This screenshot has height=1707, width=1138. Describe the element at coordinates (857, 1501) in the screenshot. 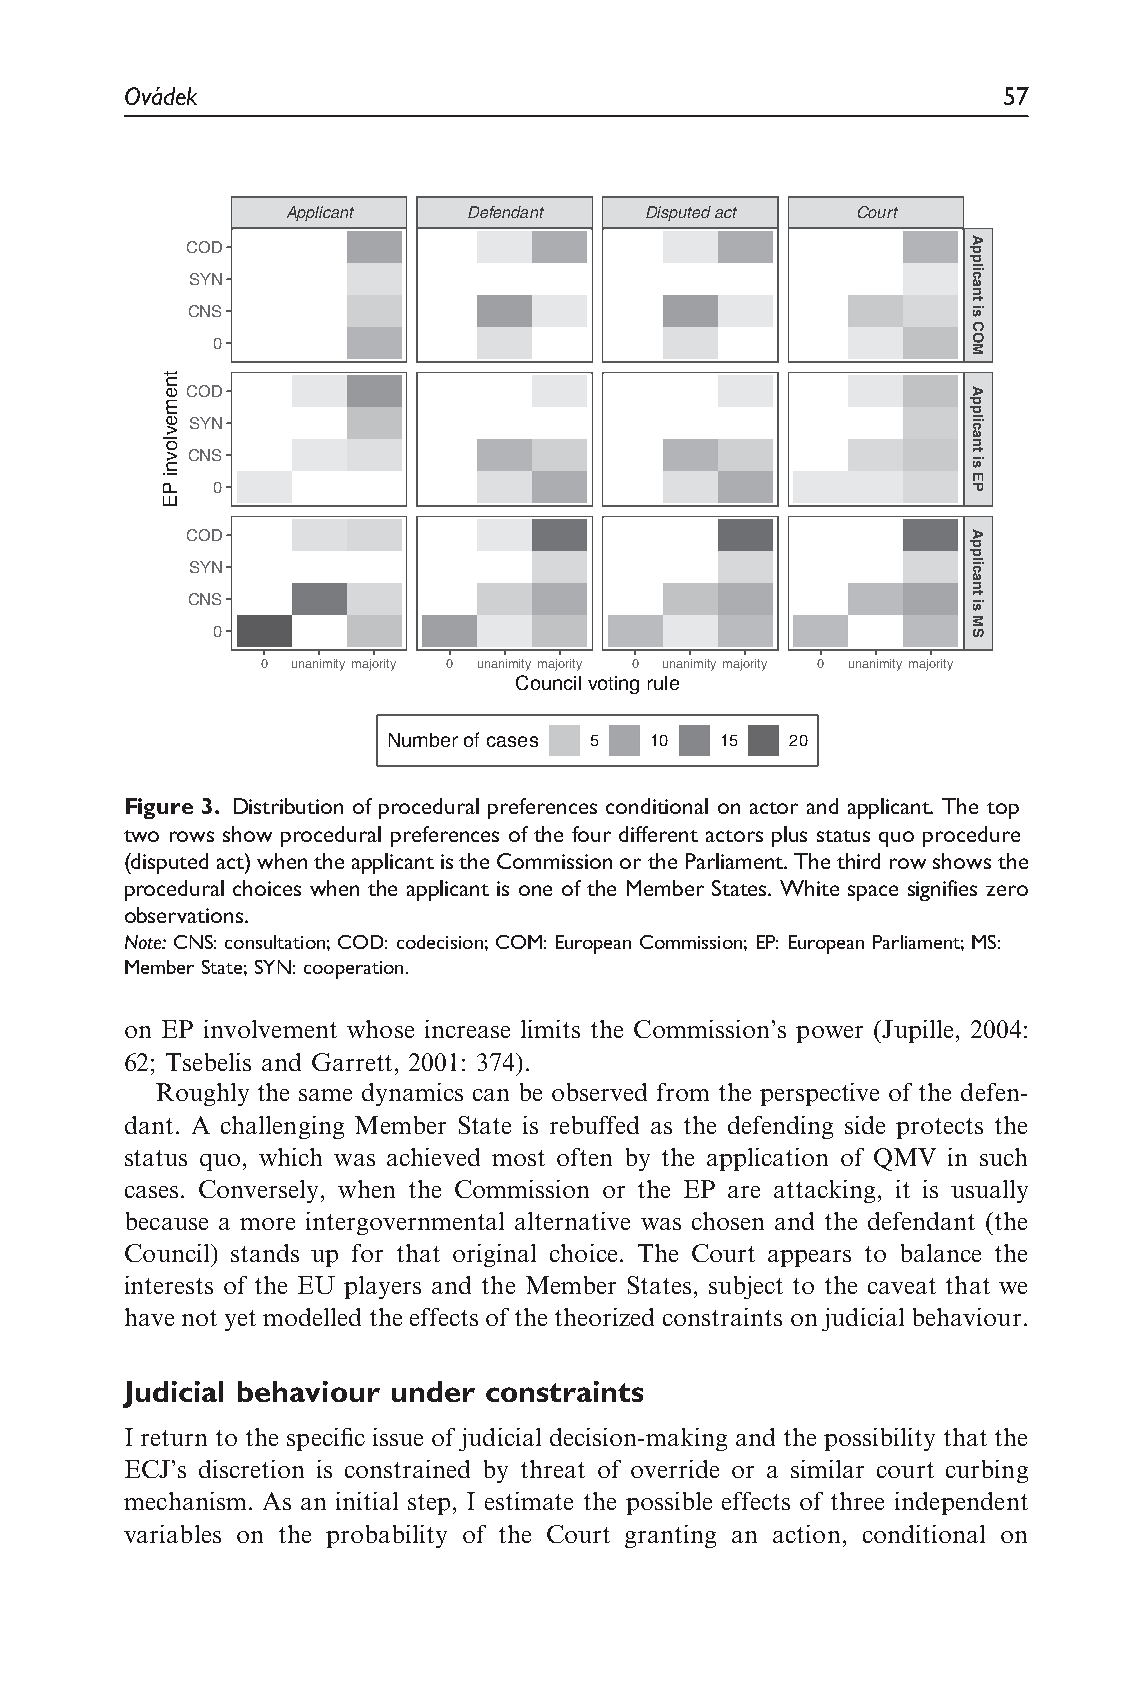

I see `three` at that location.
